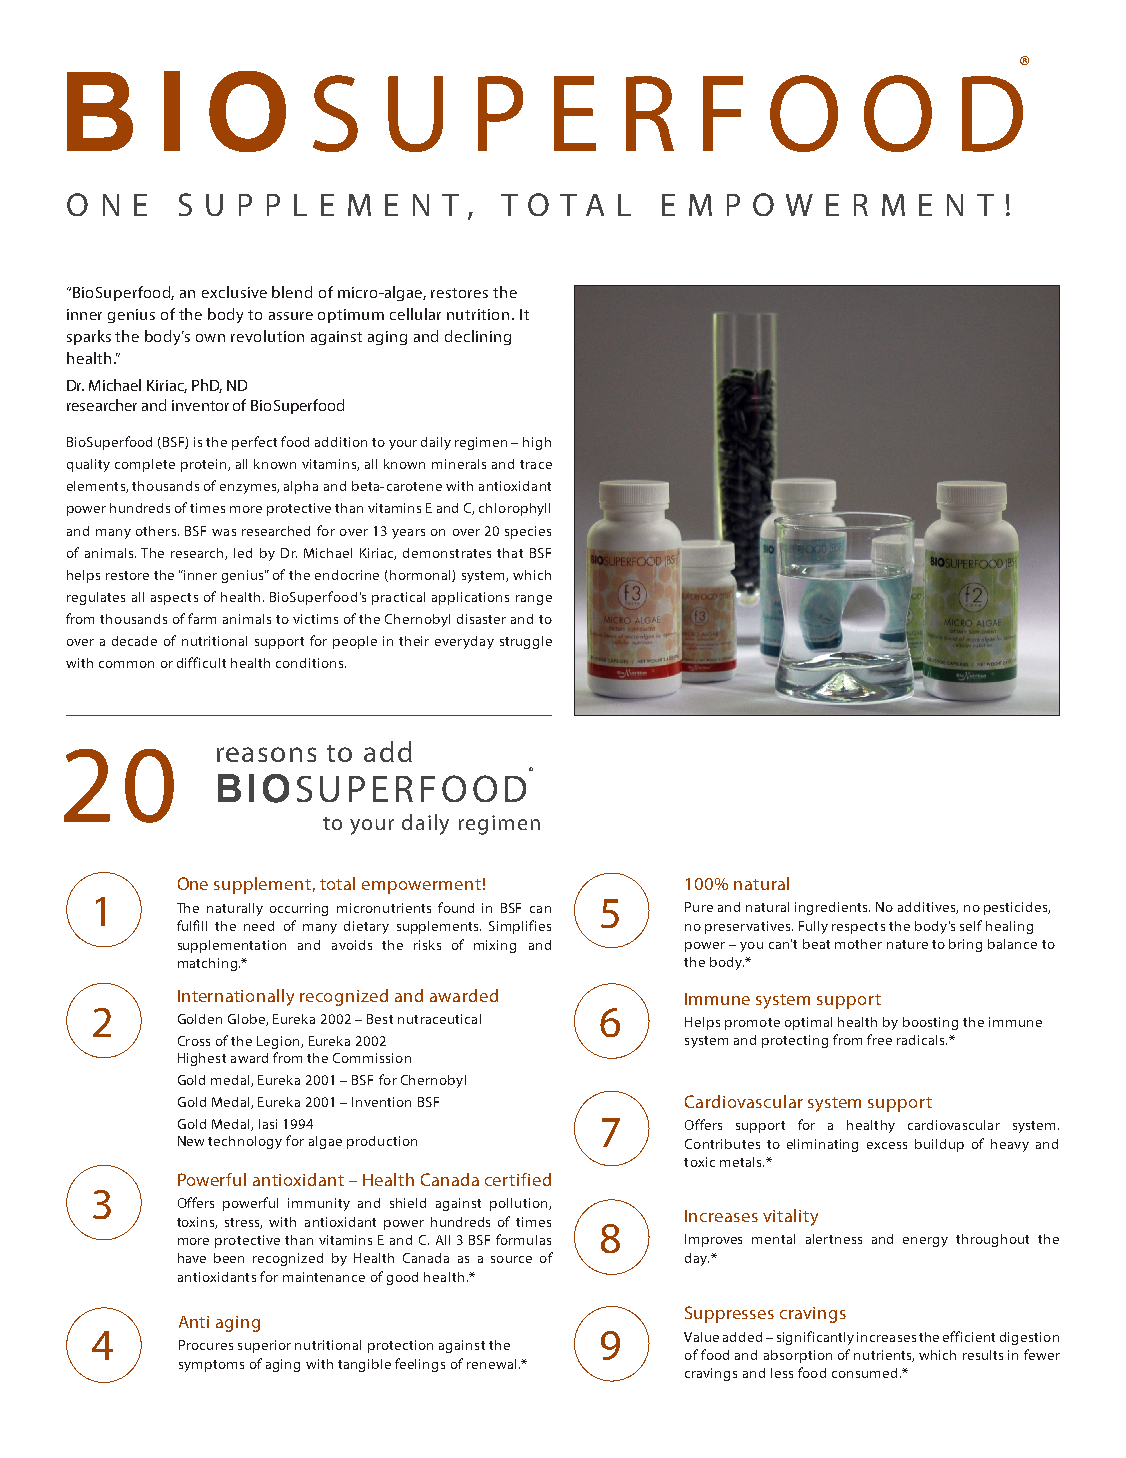  I want to click on cellular, so click(415, 314).
